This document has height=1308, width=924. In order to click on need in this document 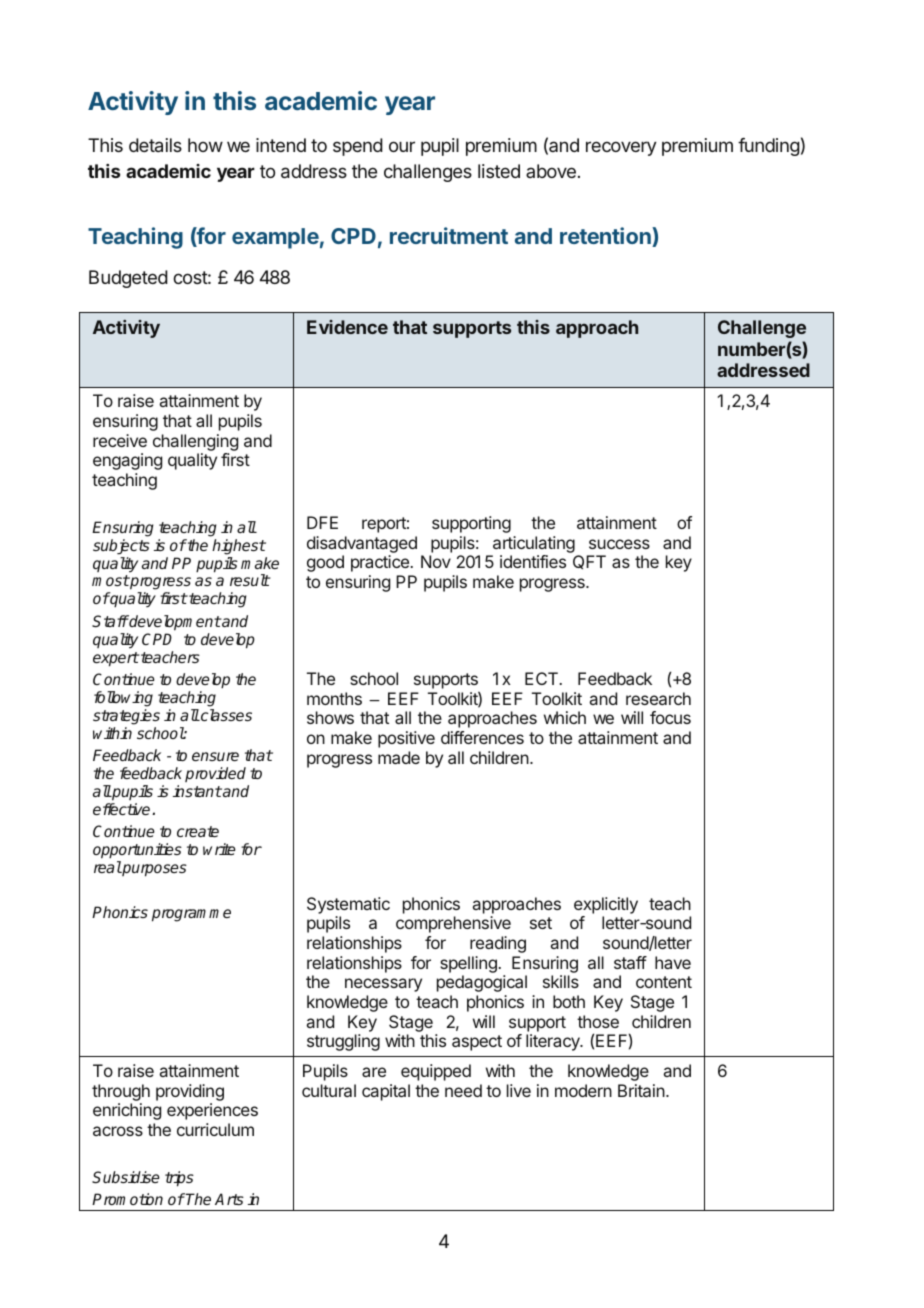, I will do `click(463, 1090)`.
